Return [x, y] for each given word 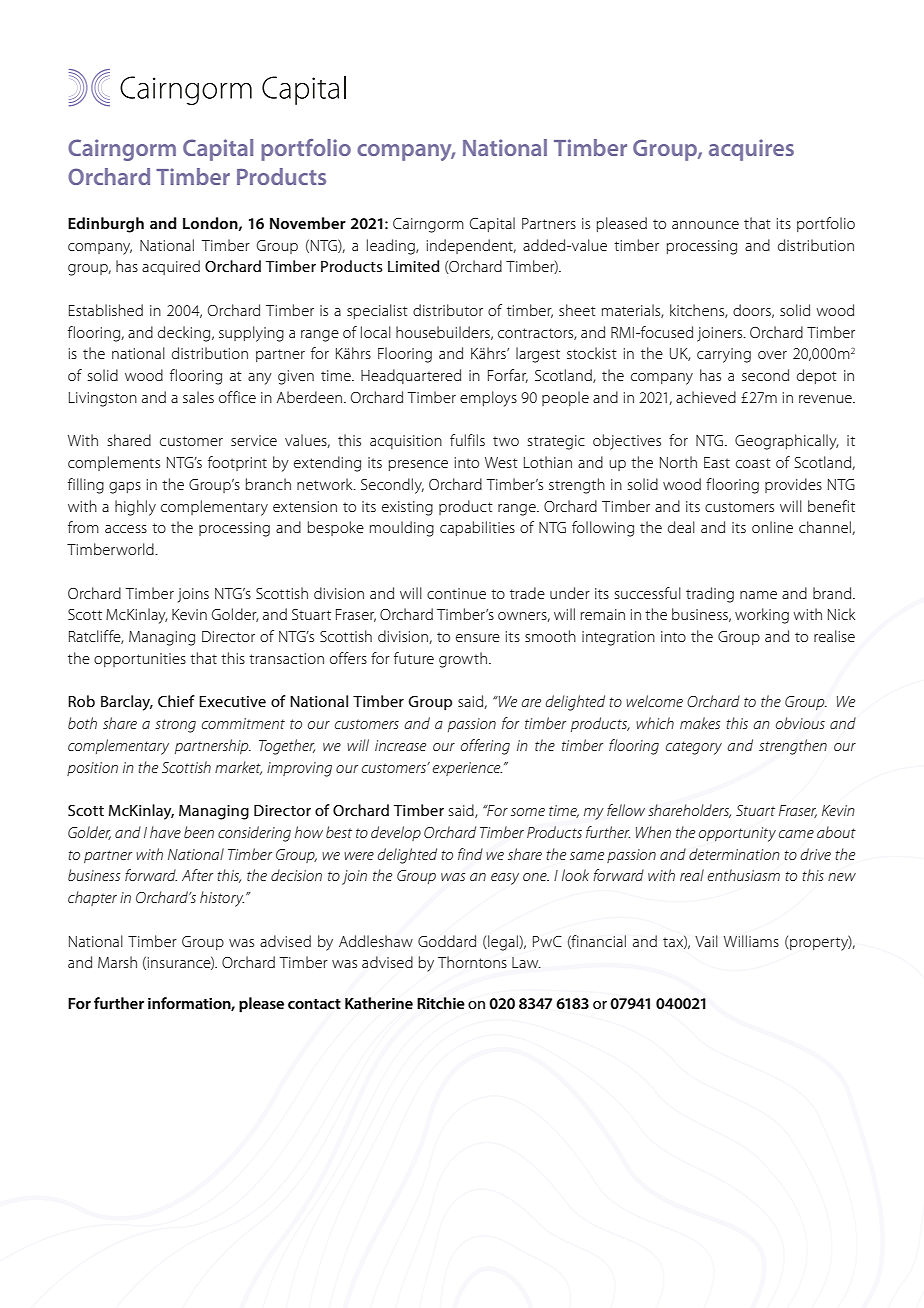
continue [456, 593]
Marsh [117, 962]
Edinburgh [106, 225]
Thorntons [472, 962]
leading [392, 247]
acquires [751, 150]
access [126, 529]
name [758, 595]
